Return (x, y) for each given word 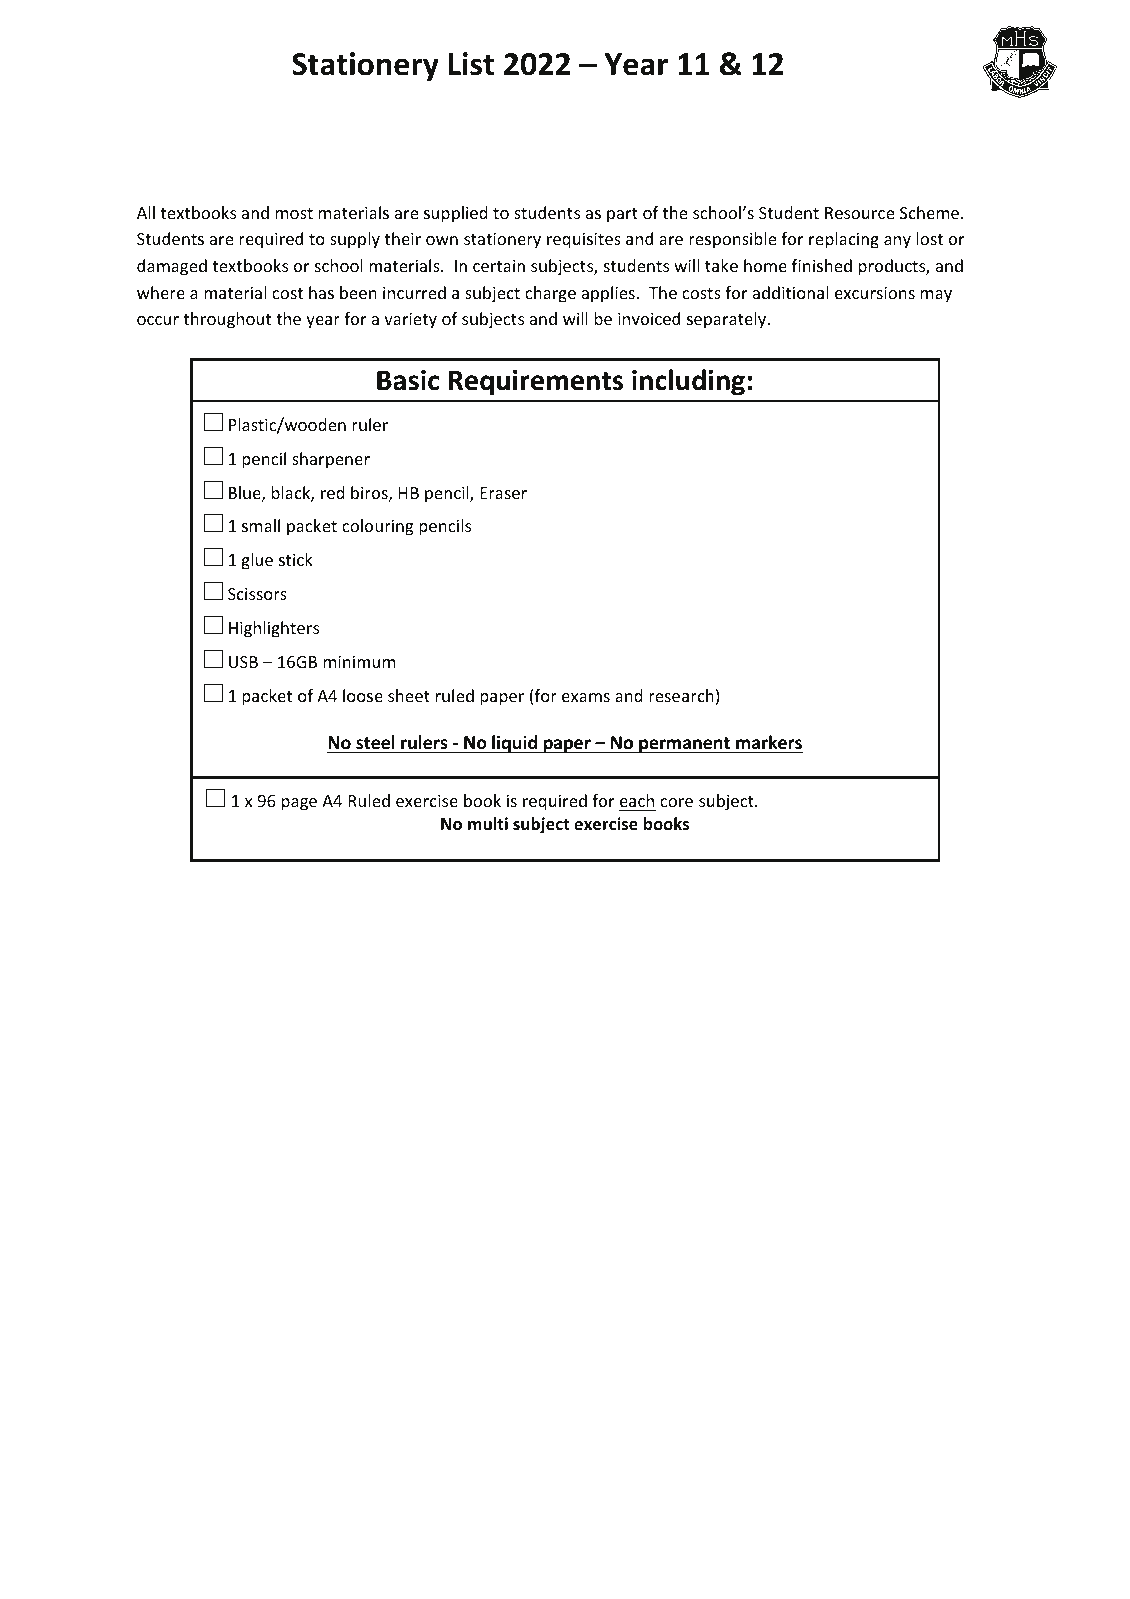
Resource (859, 213)
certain (499, 265)
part (622, 215)
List (471, 64)
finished (822, 265)
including (688, 382)
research (681, 695)
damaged (172, 267)
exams (586, 697)
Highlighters (274, 629)
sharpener (331, 460)
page (299, 804)
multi (488, 824)
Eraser (503, 493)
